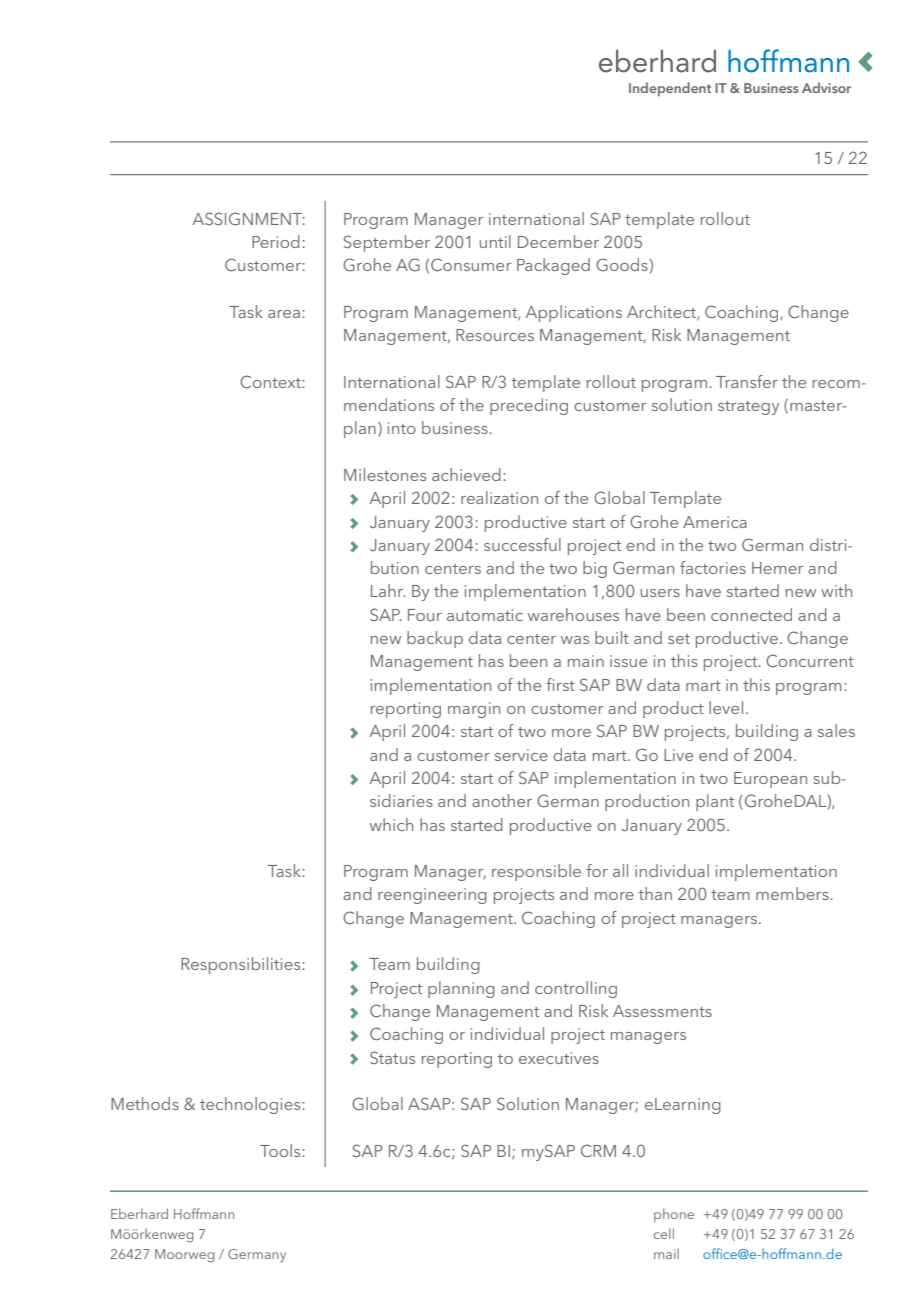 Image resolution: width=924 pixels, height=1308 pixels. I want to click on ASSIGNMENT, so click(248, 218).
